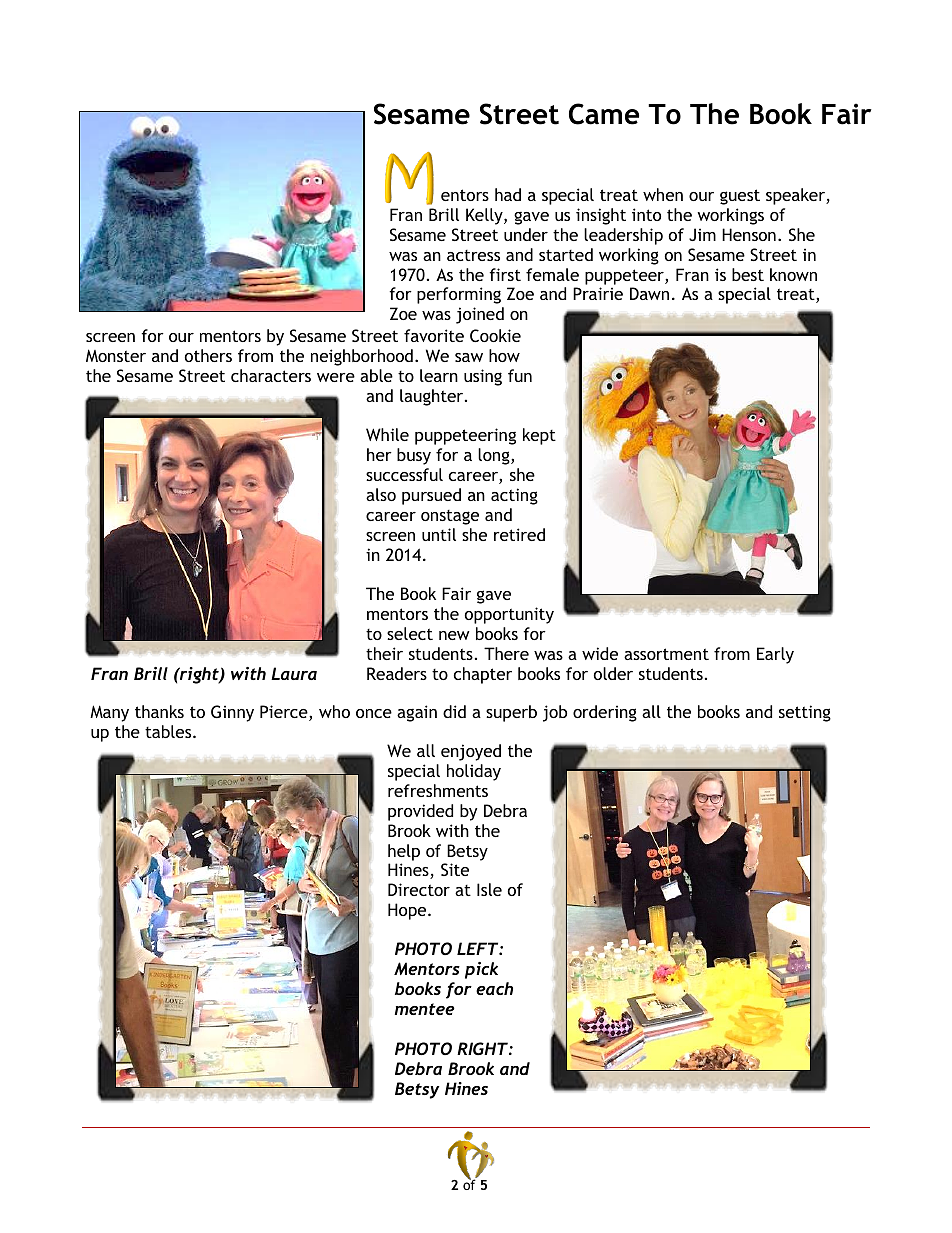 This screenshot has height=1233, width=952. I want to click on guest, so click(740, 197).
